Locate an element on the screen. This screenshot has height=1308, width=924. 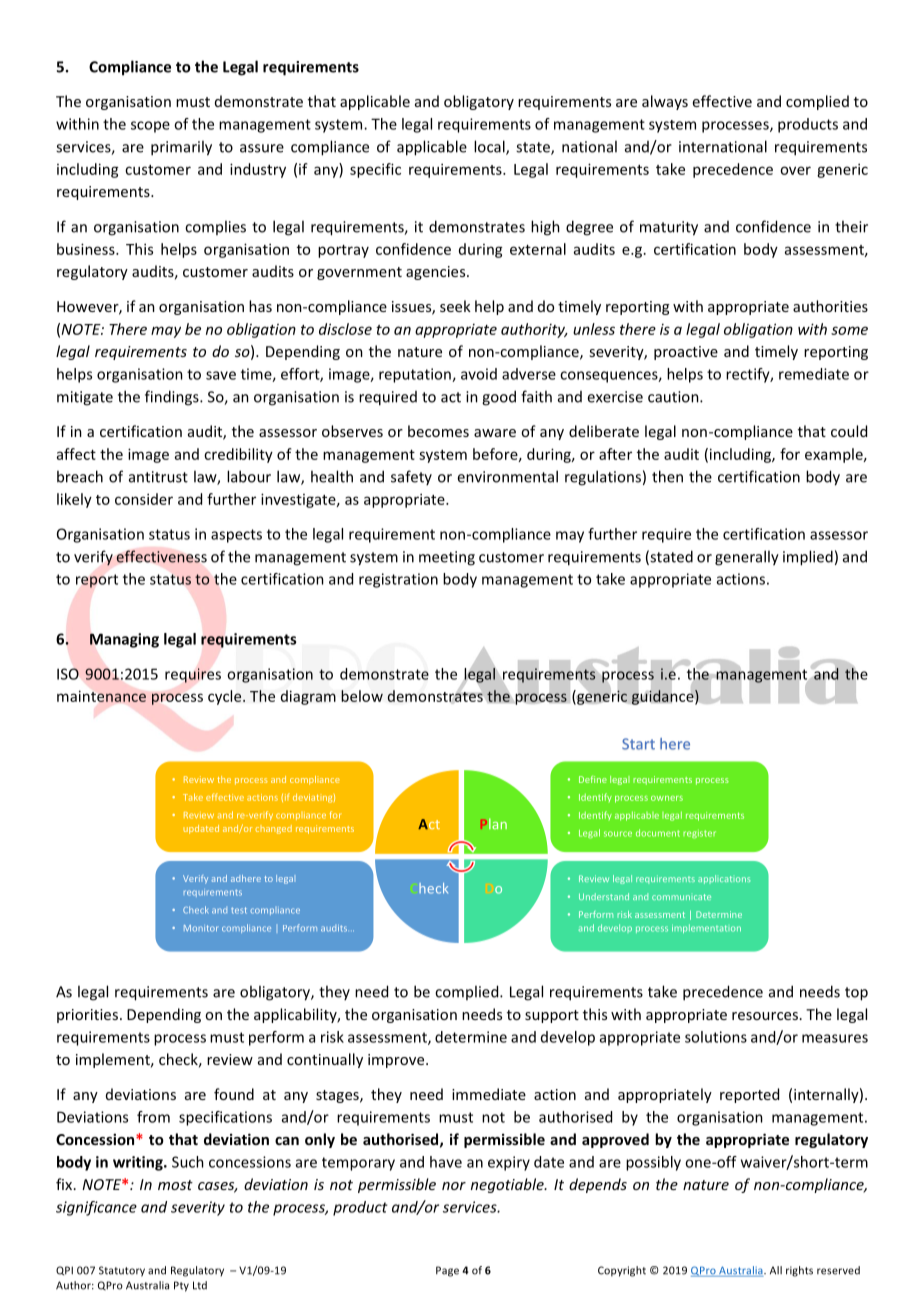
Start is located at coordinates (638, 744).
